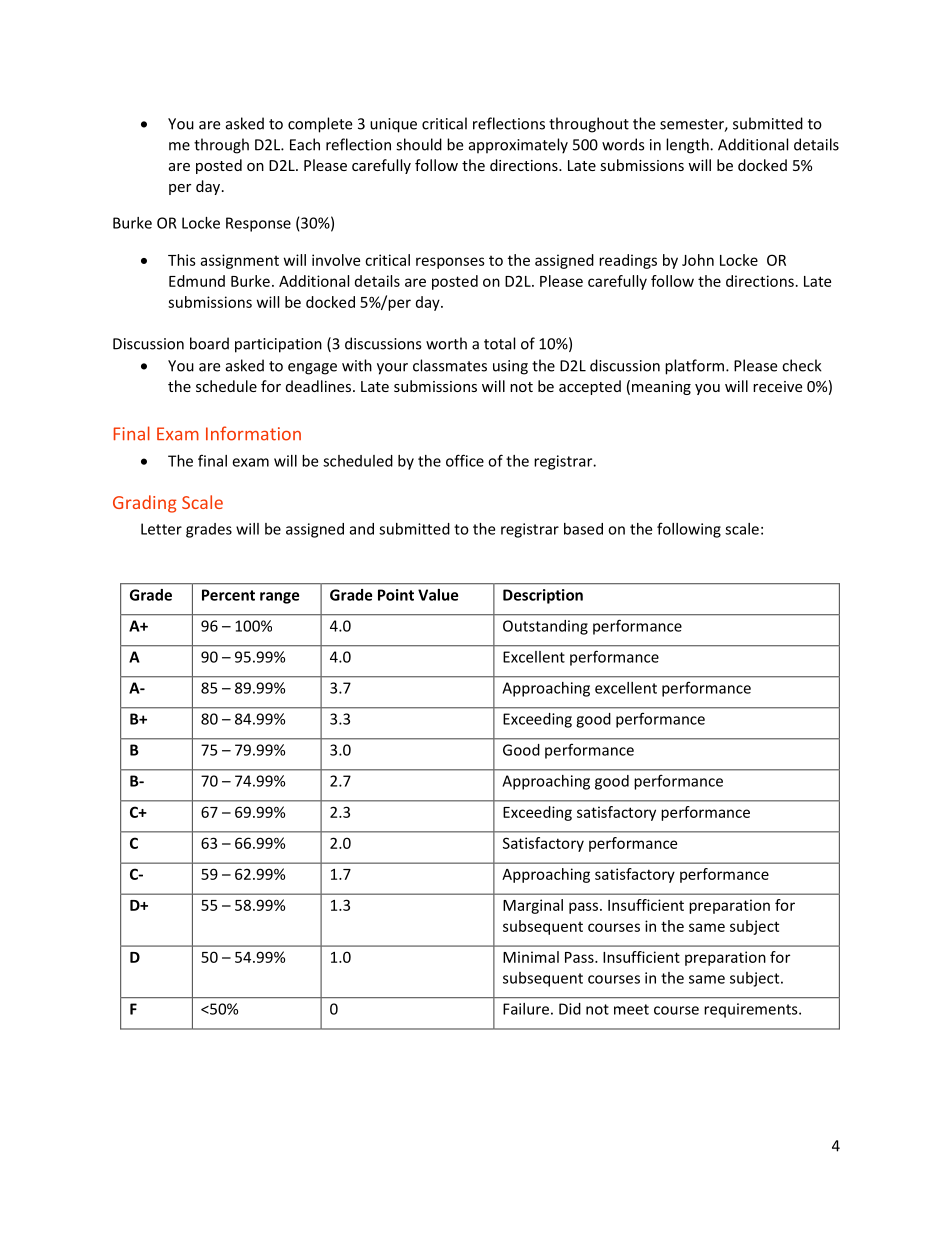  I want to click on Value, so click(438, 595).
